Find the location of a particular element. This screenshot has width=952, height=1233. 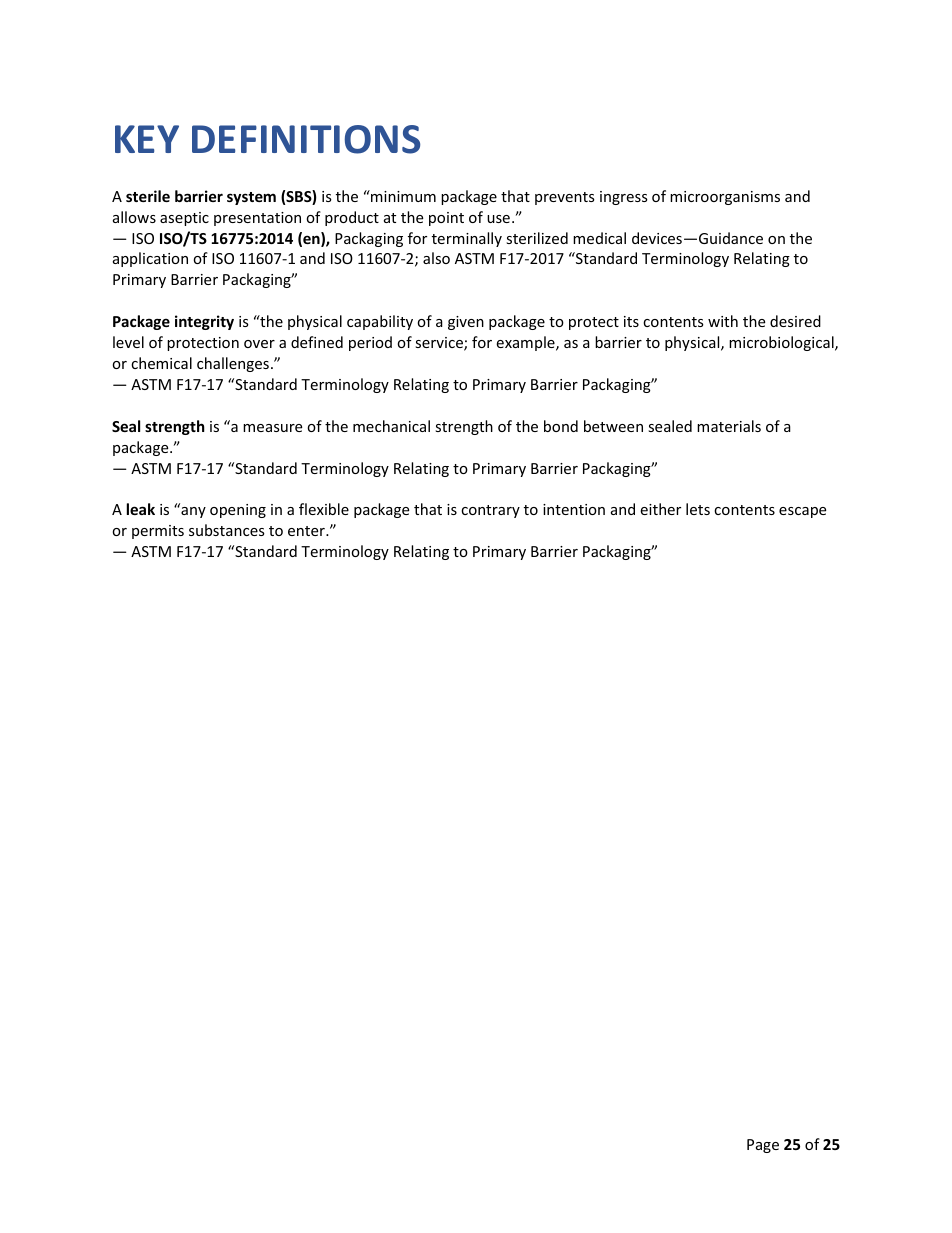

intention is located at coordinates (574, 509).
